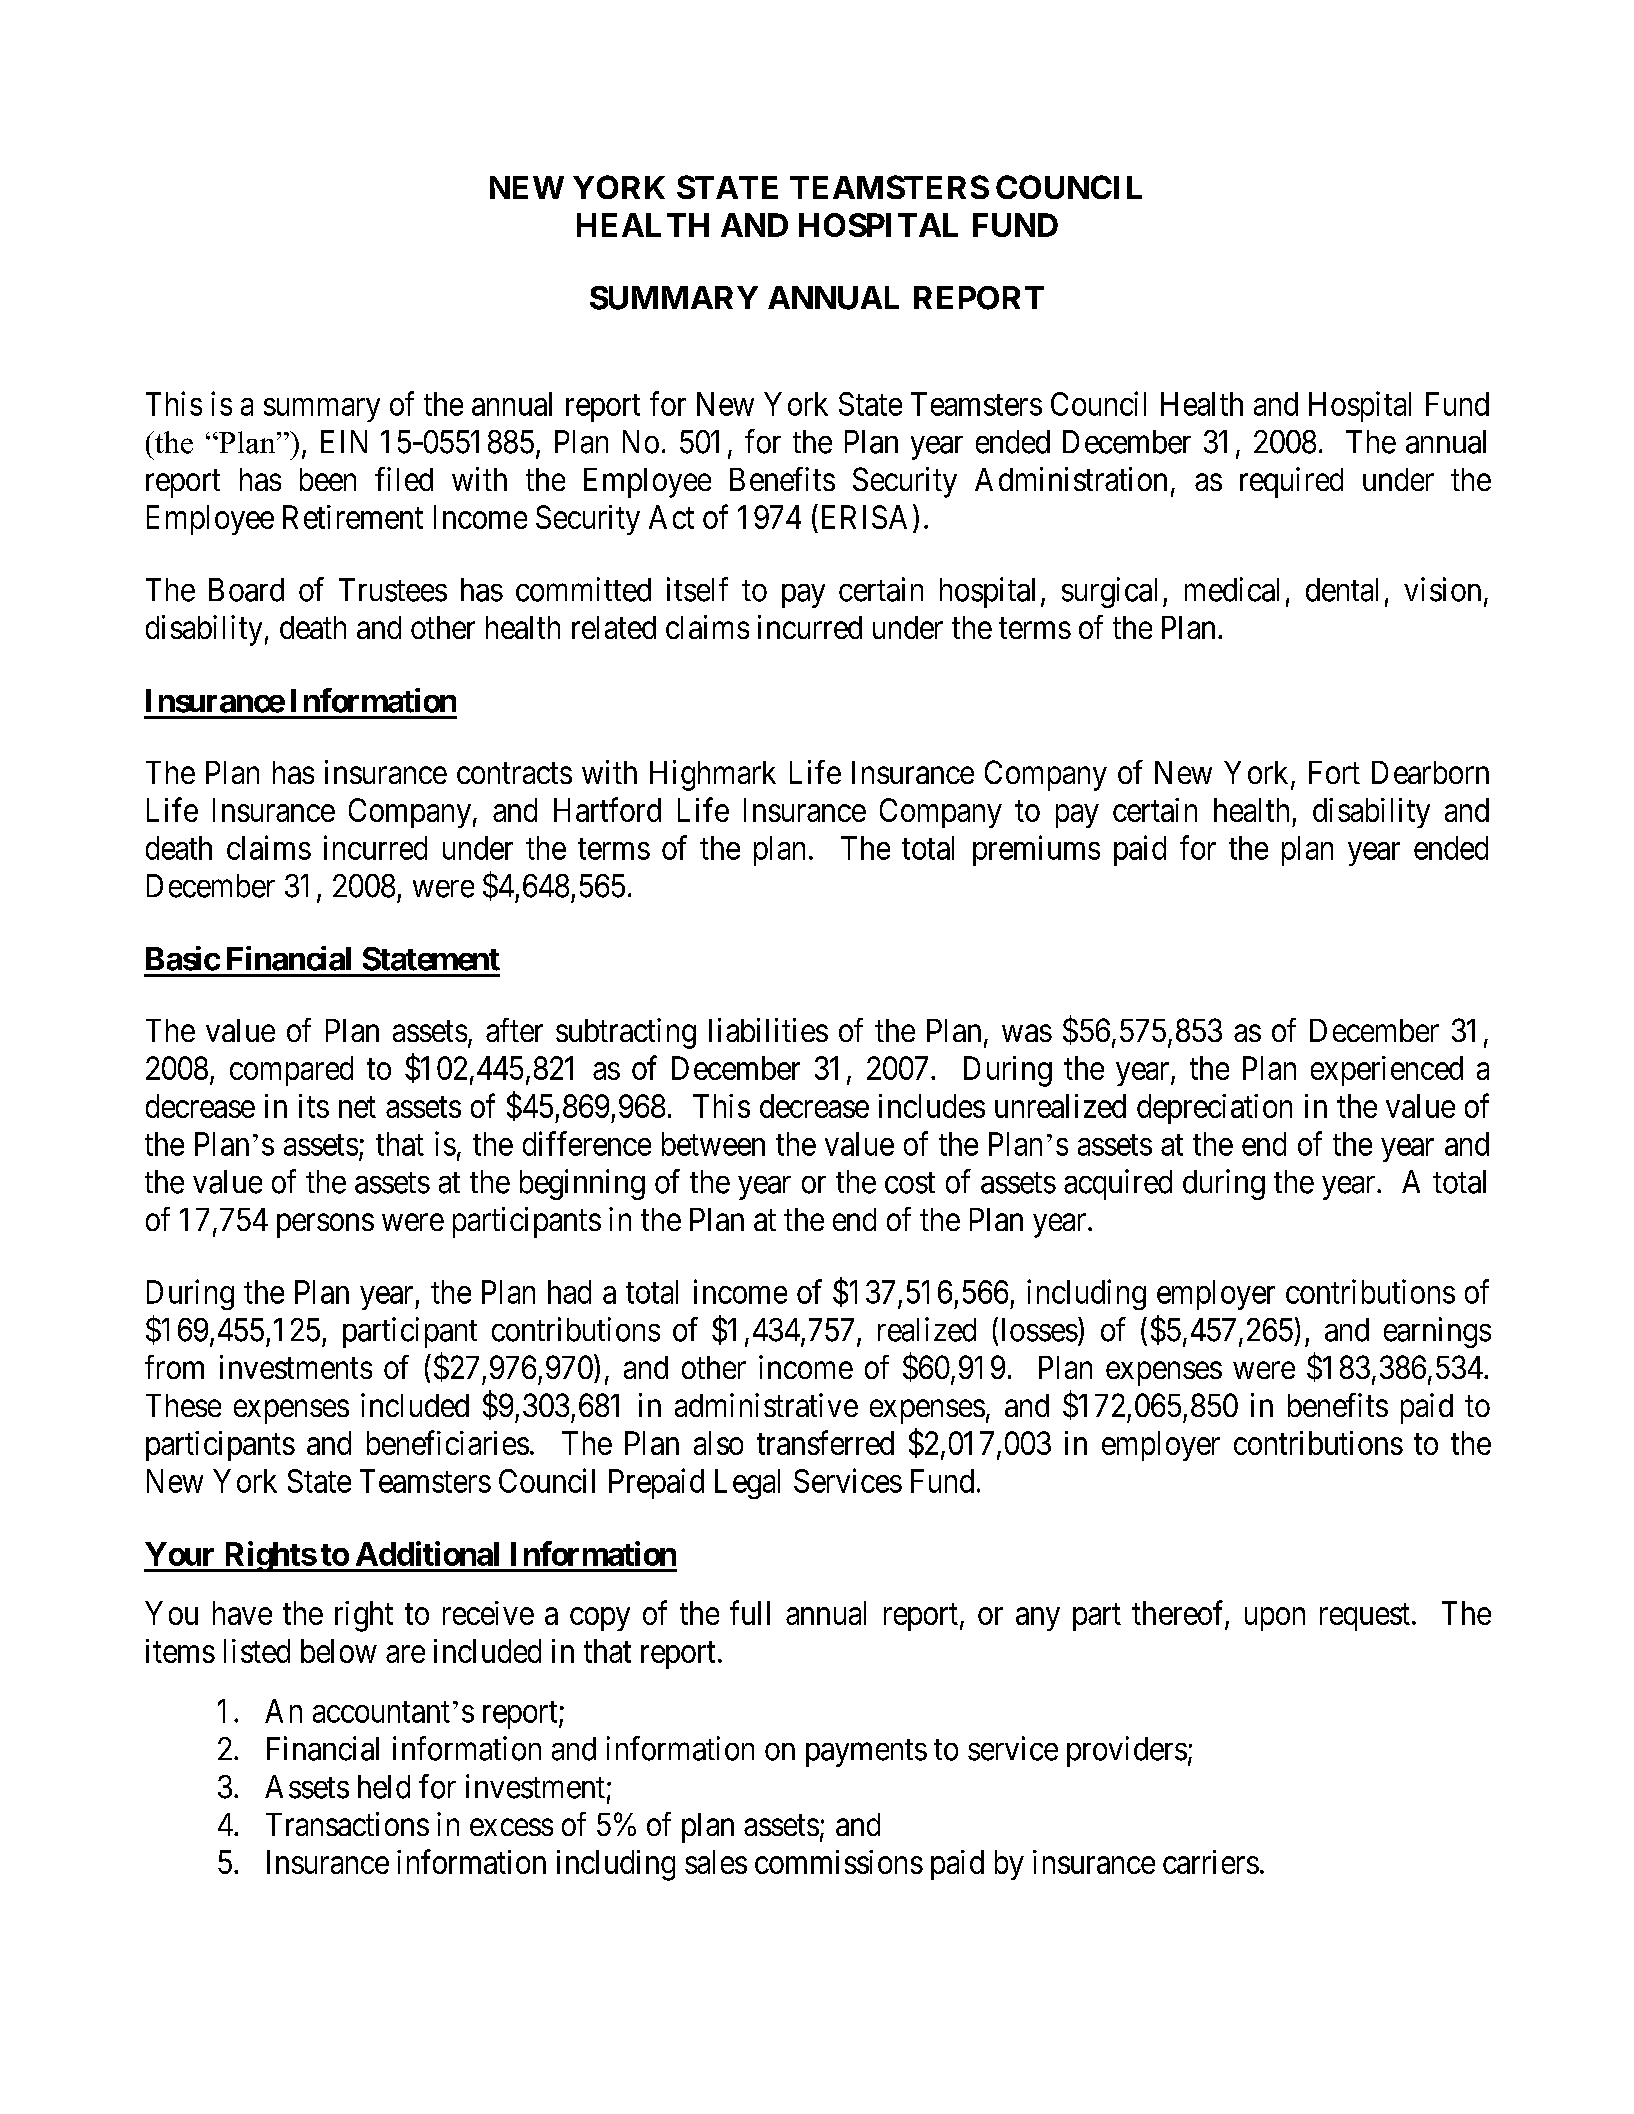  What do you see at coordinates (713, 1144) in the screenshot?
I see `between` at bounding box center [713, 1144].
